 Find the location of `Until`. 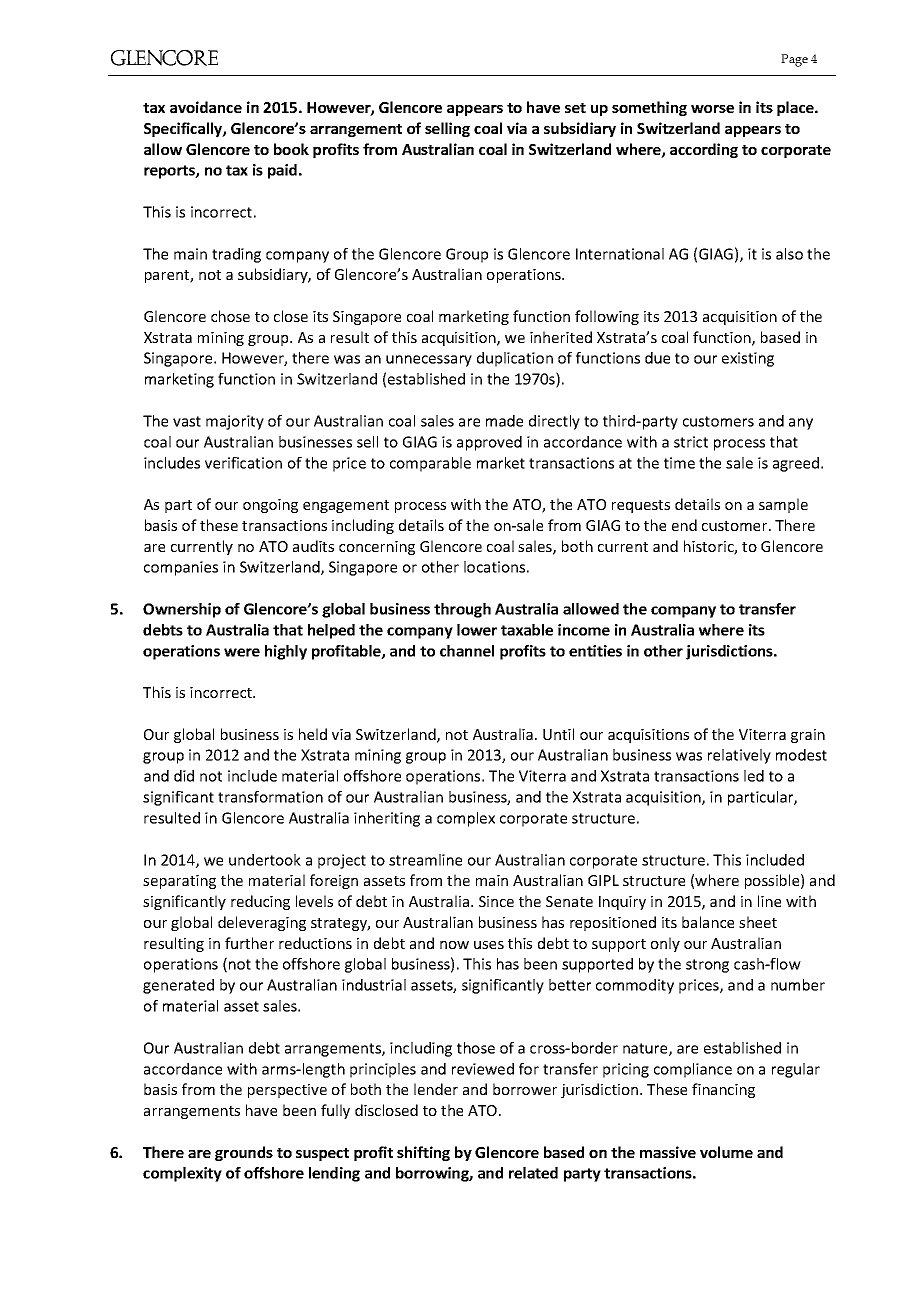

Until is located at coordinates (558, 734).
